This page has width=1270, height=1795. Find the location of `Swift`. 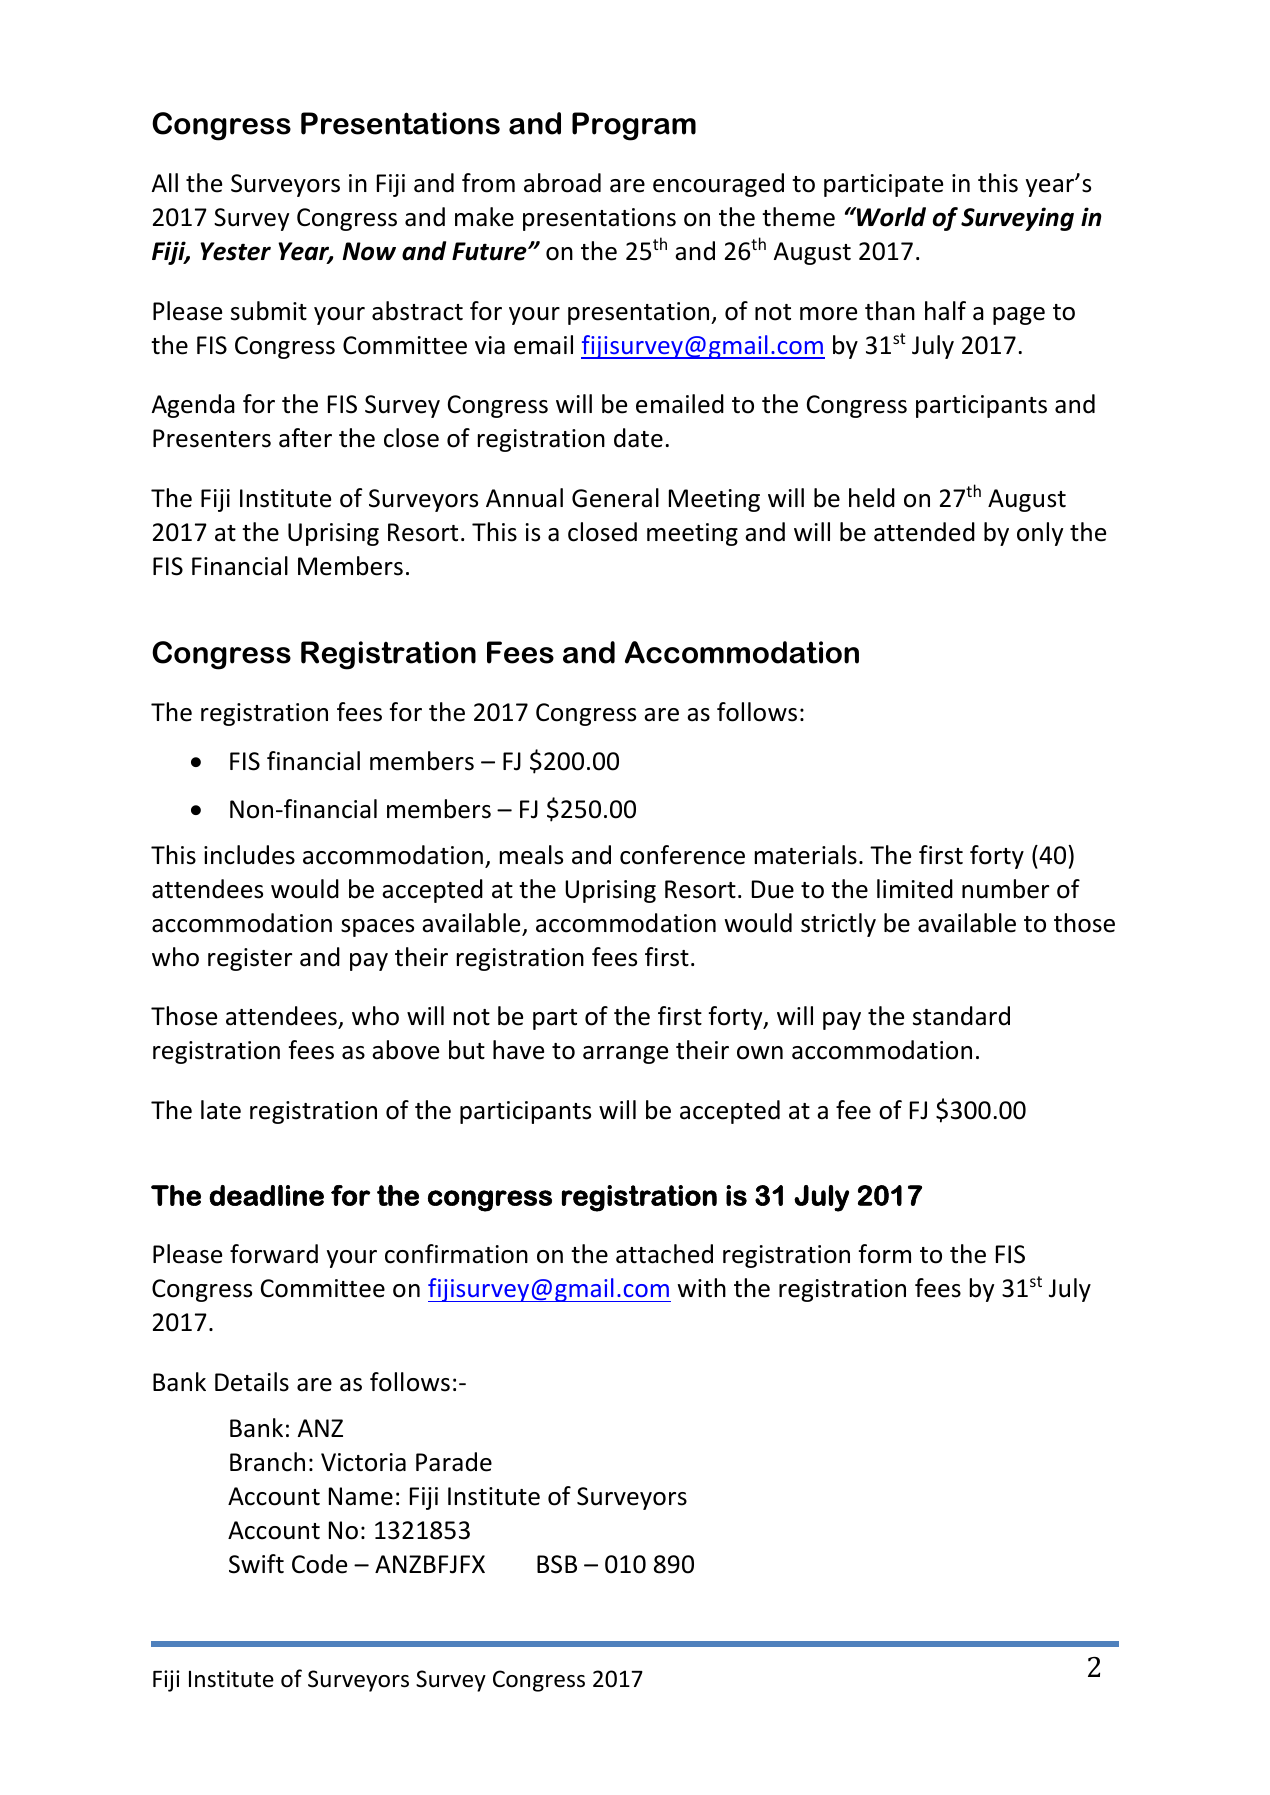

Swift is located at coordinates (256, 1564).
